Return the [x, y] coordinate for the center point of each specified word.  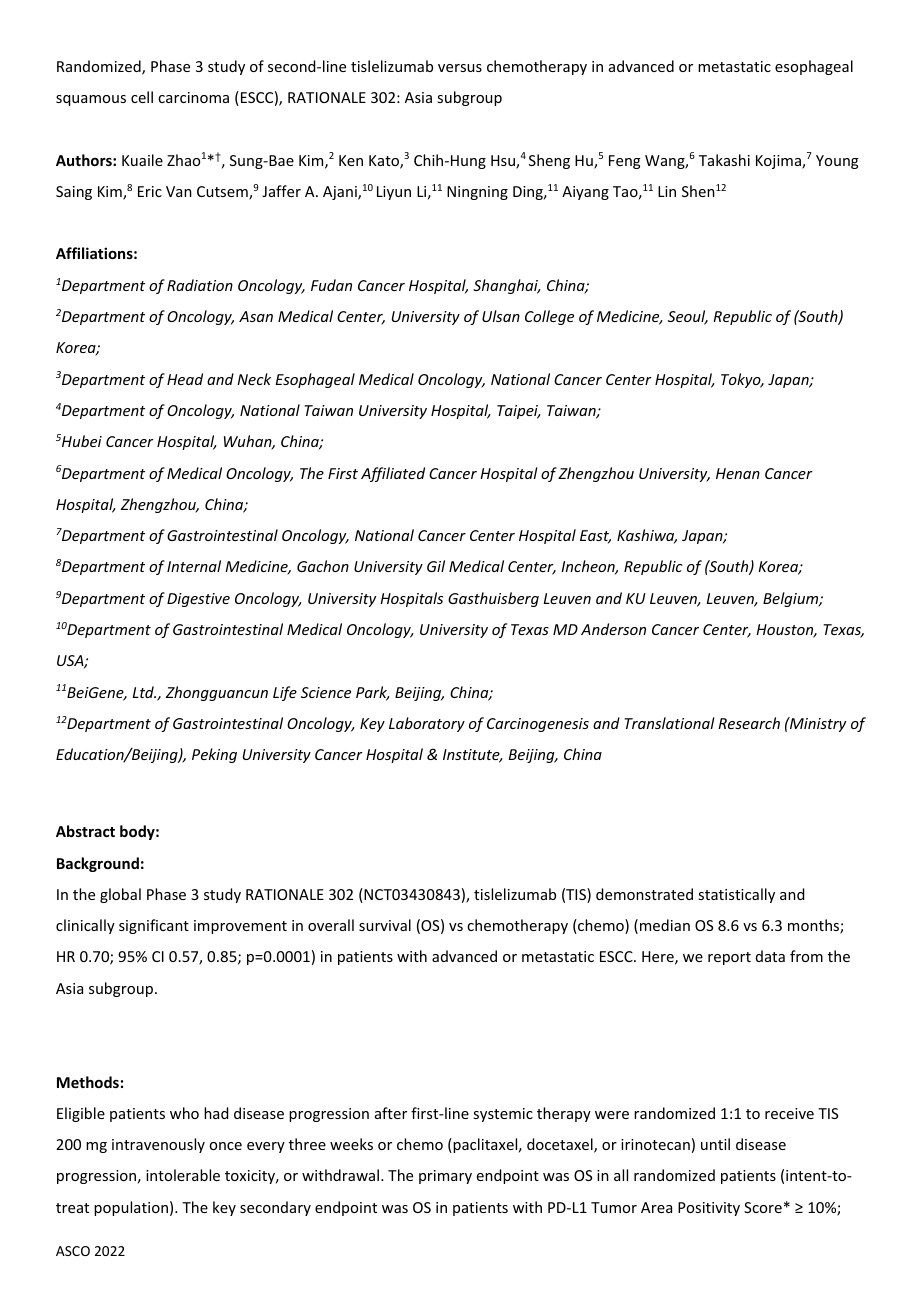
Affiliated [393, 474]
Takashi [724, 160]
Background [98, 864]
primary [445, 1177]
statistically [736, 895]
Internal [194, 566]
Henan [738, 473]
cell [142, 97]
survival [385, 925]
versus [460, 68]
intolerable [183, 1175]
